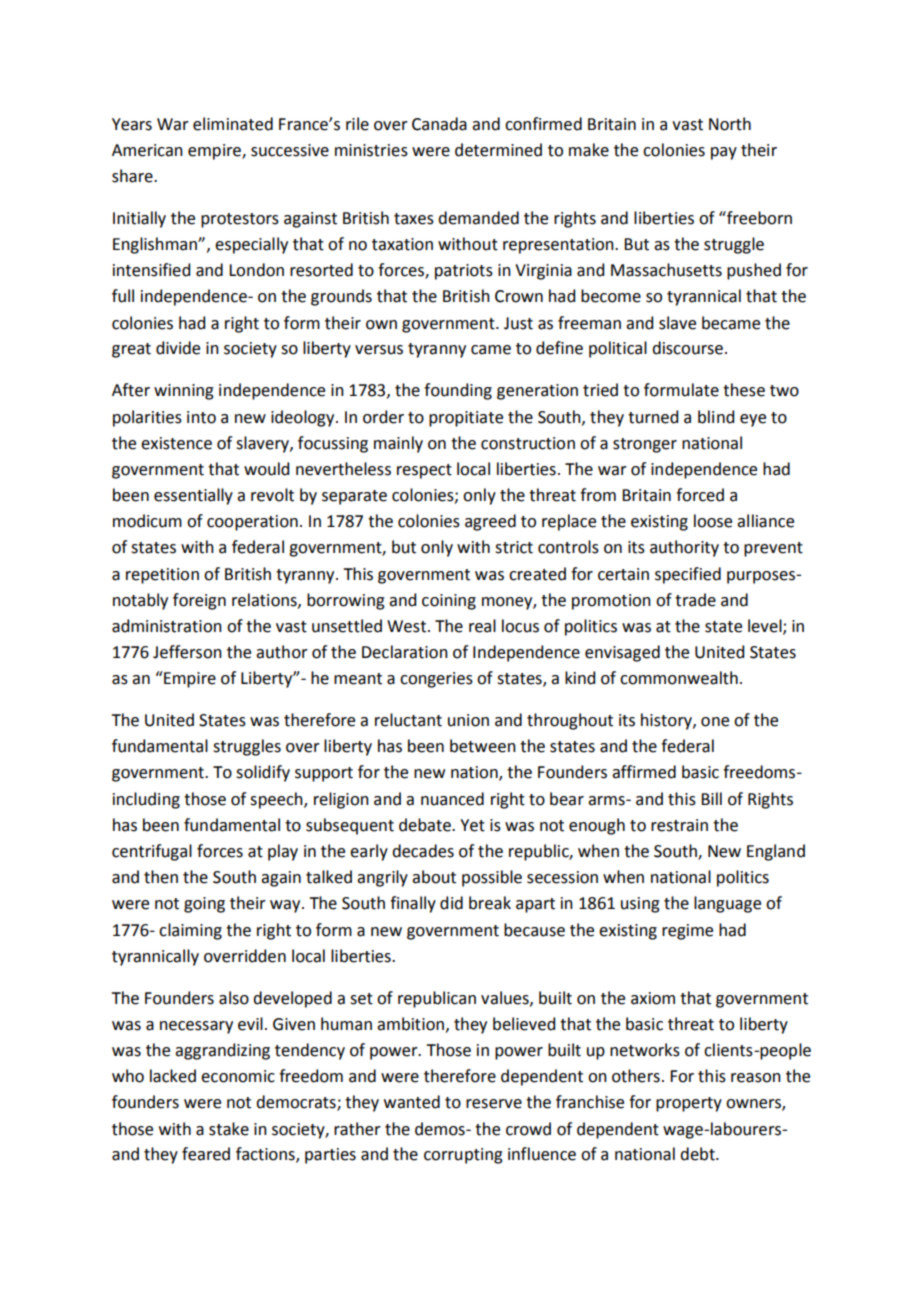  I want to click on solidify, so click(263, 773).
